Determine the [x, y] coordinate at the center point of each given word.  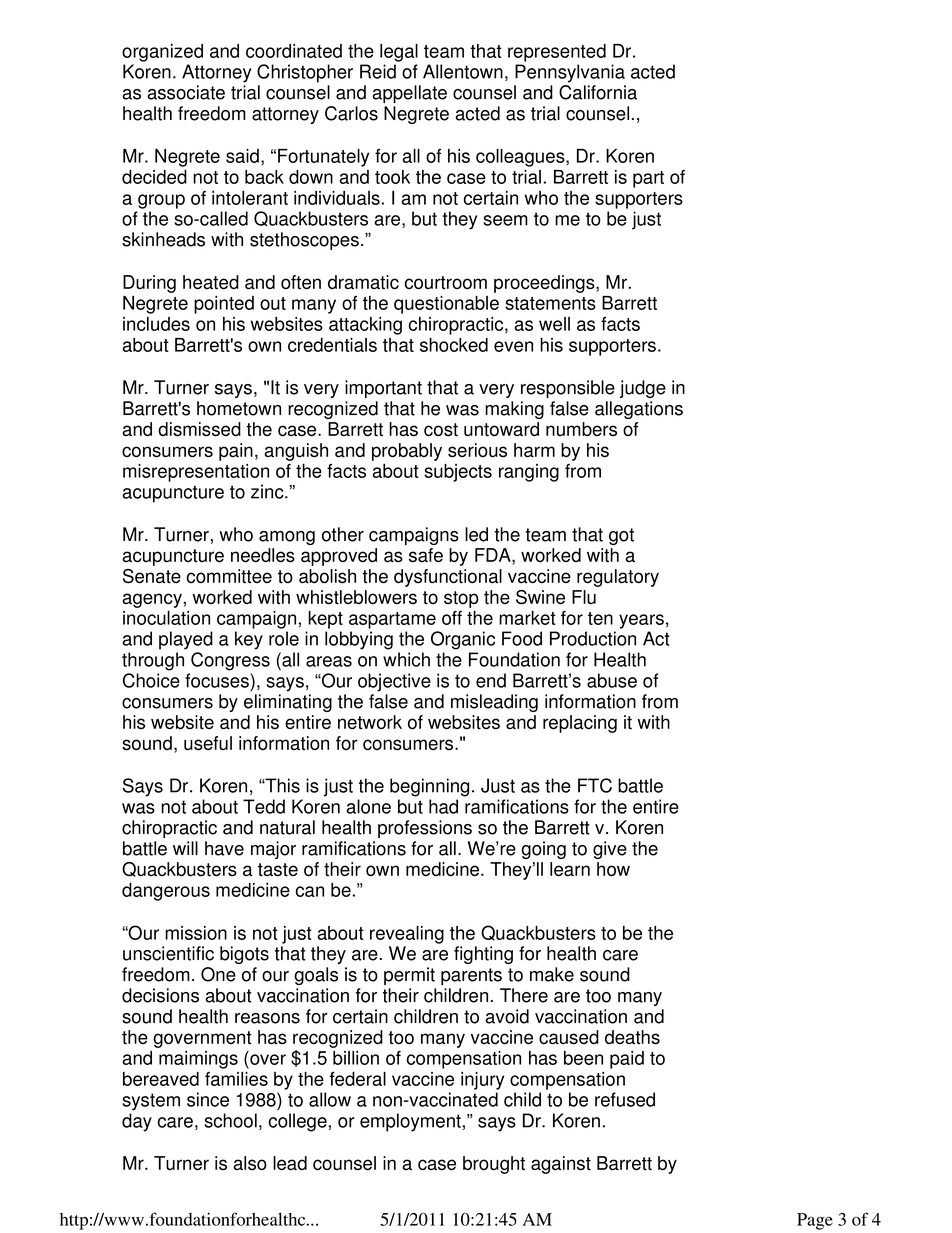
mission [196, 933]
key [249, 640]
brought [494, 1165]
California [598, 92]
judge [643, 389]
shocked [454, 345]
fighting [483, 955]
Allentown [463, 71]
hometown [239, 408]
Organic [463, 640]
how [613, 869]
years [641, 621]
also [250, 1163]
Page [815, 1221]
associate [186, 92]
